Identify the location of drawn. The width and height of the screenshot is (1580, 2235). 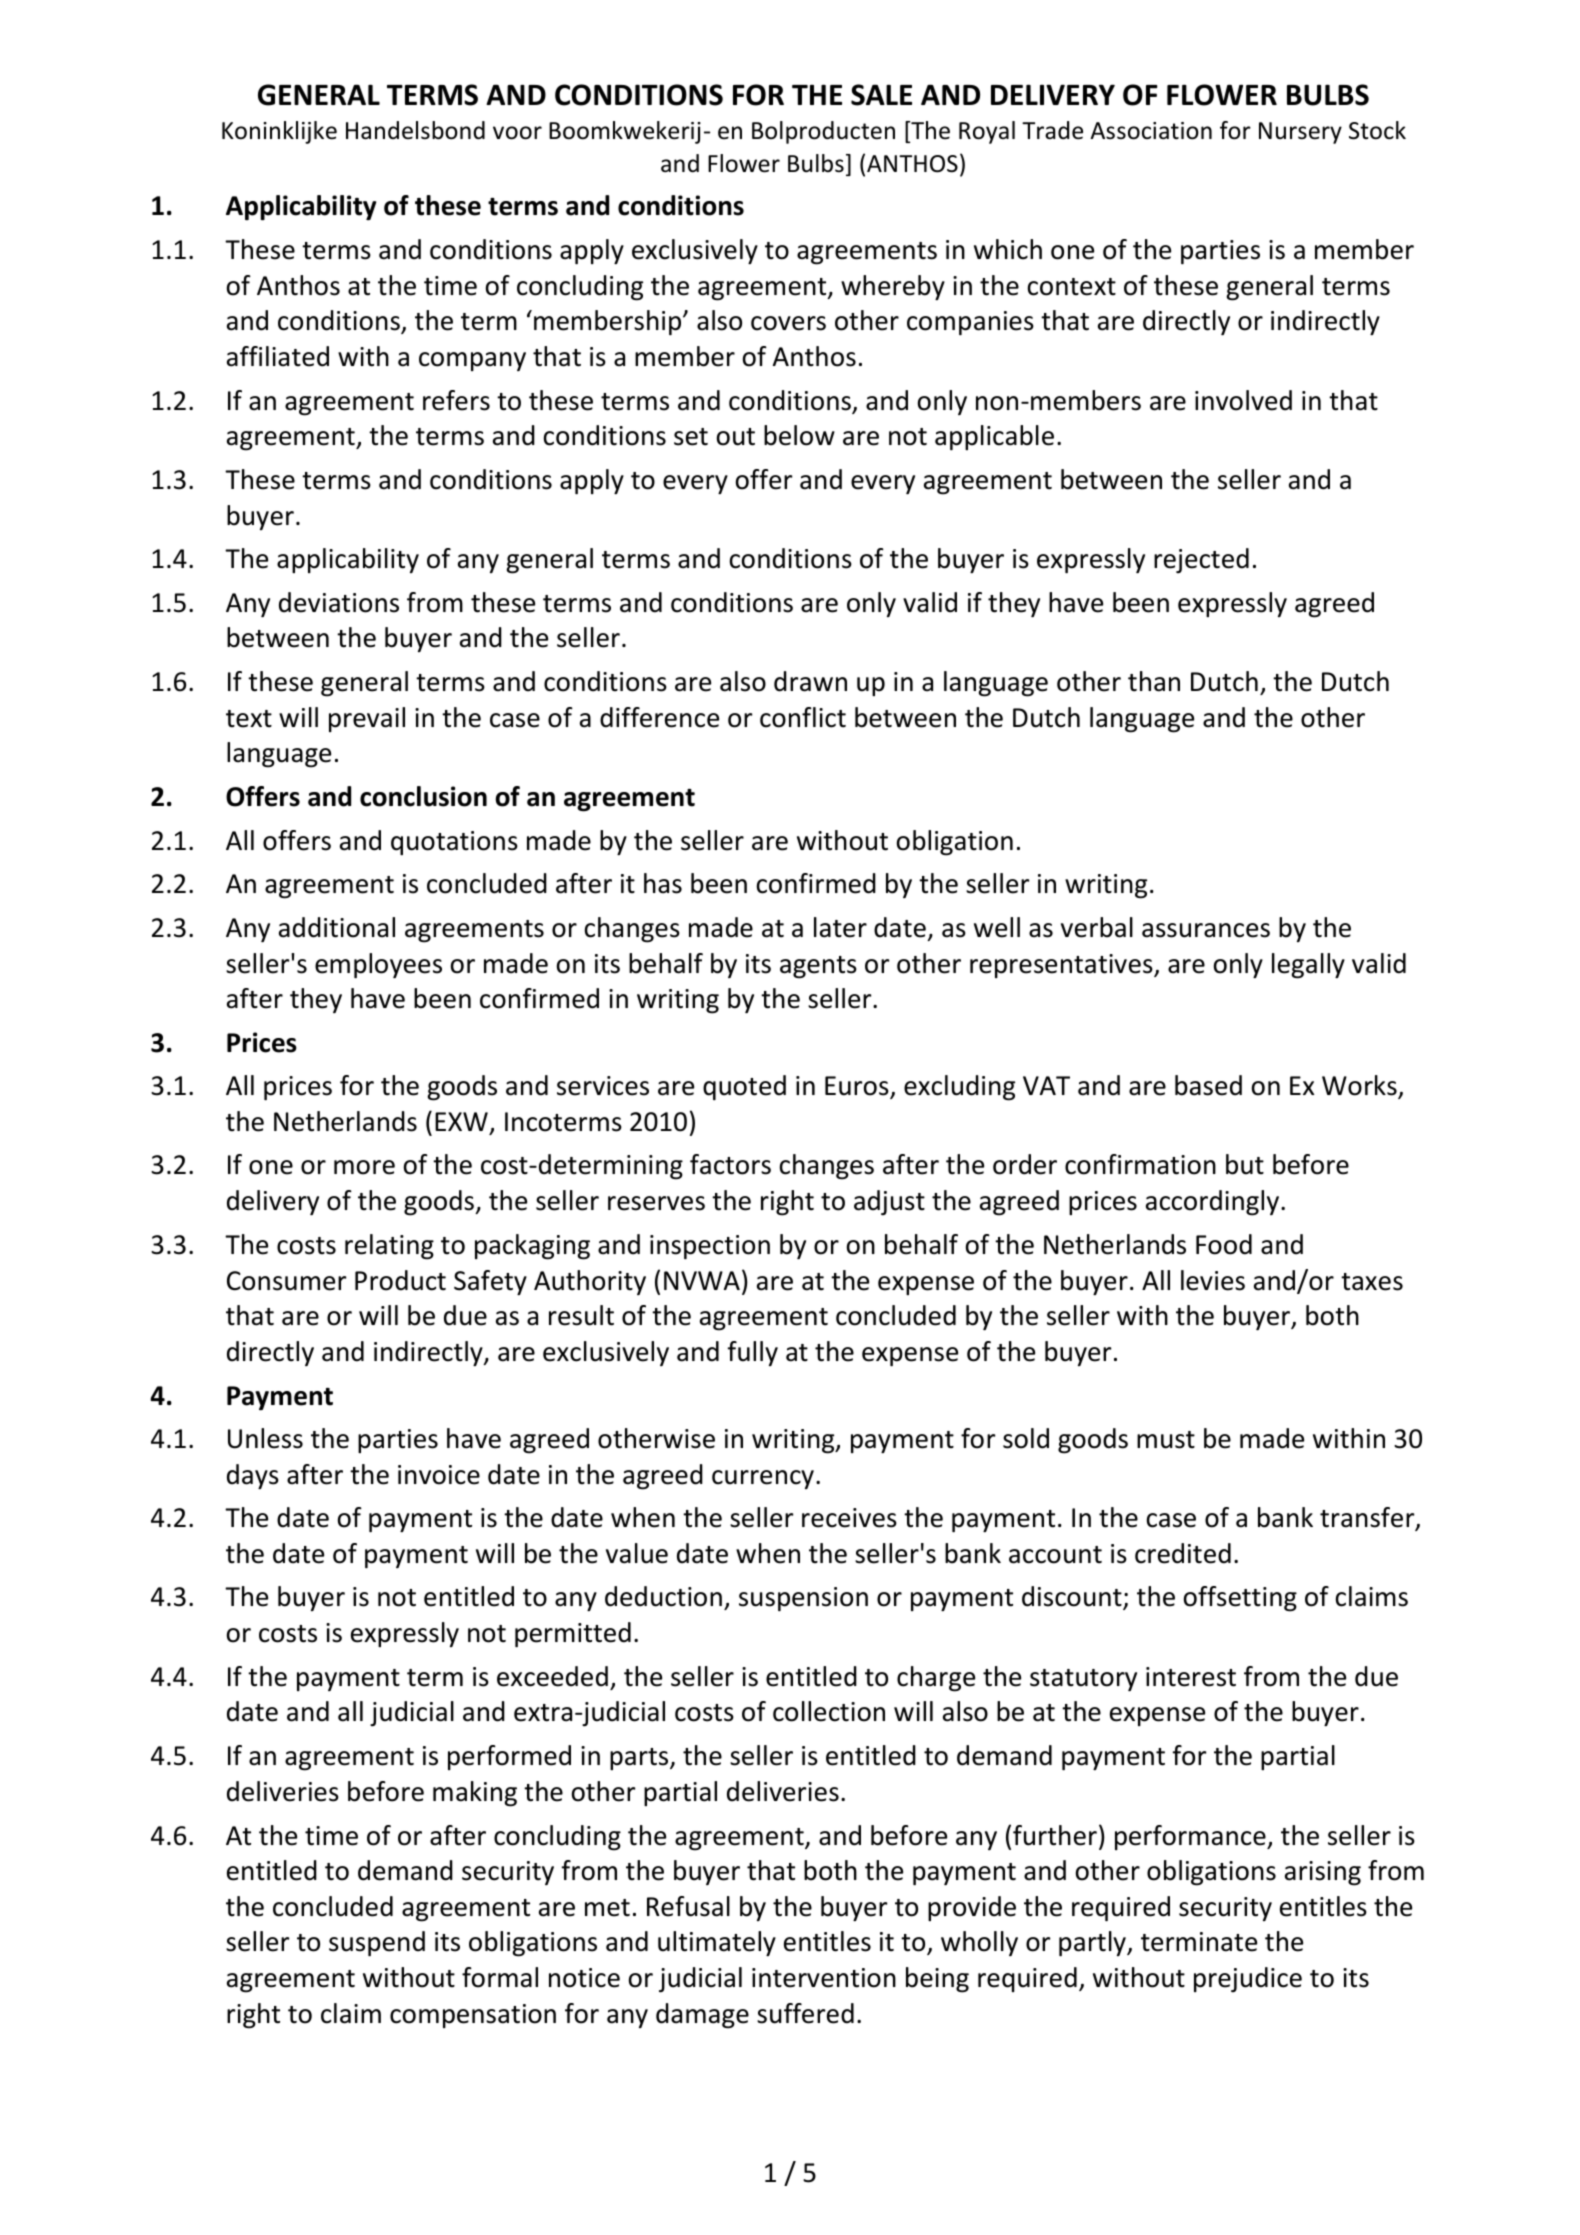
(810, 681).
